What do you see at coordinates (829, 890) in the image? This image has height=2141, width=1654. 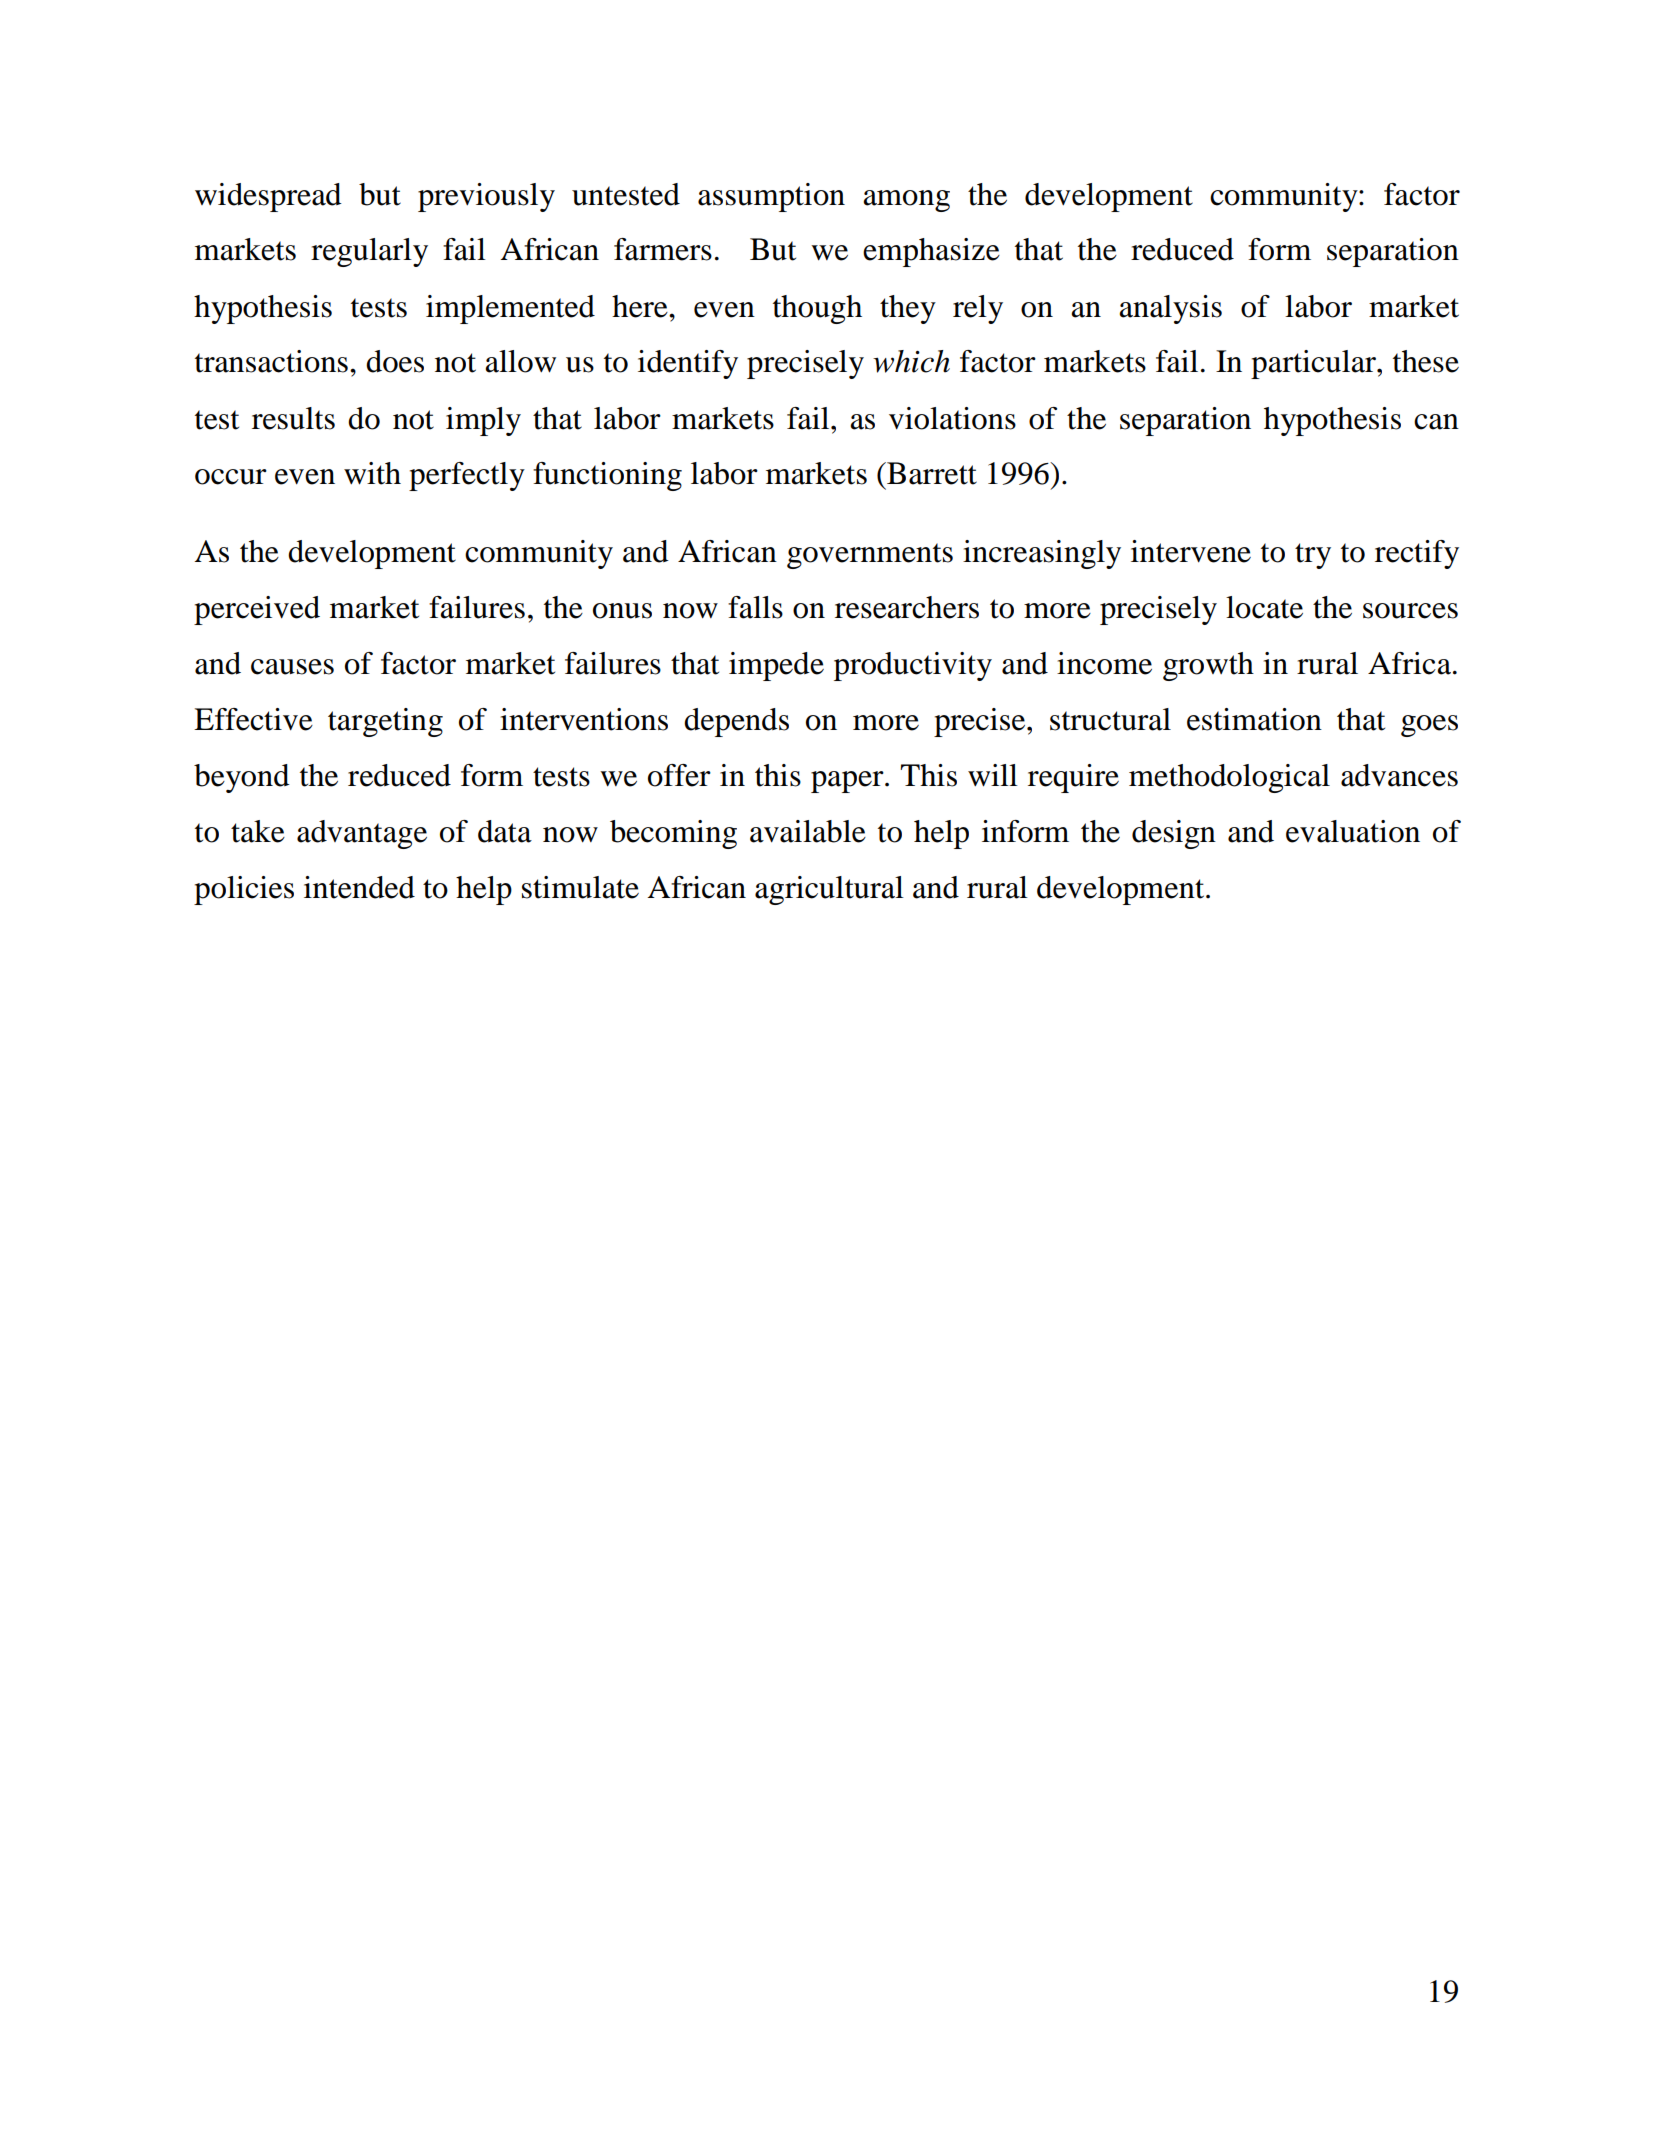 I see `agricultural` at bounding box center [829, 890].
